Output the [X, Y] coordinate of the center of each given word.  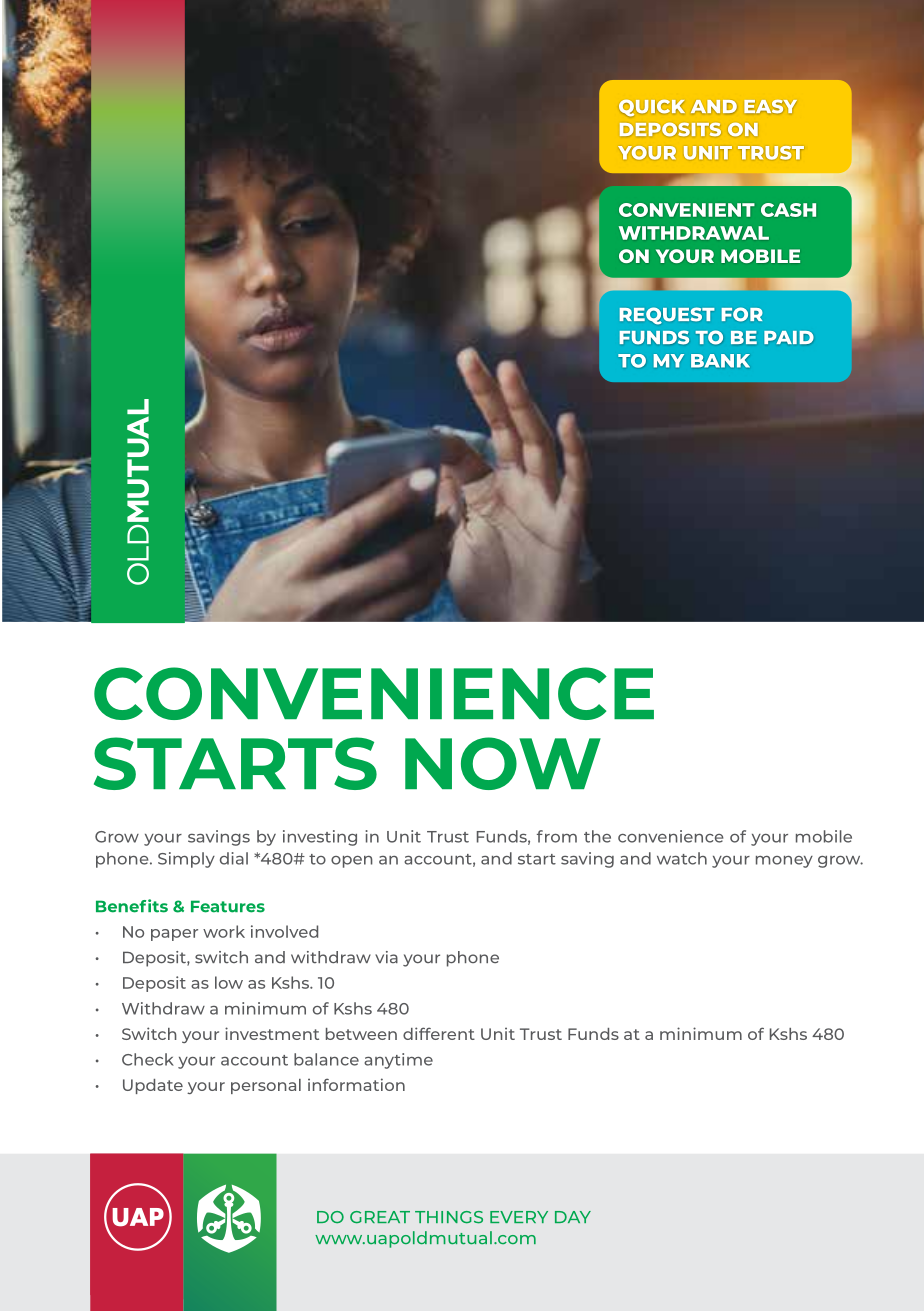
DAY [573, 1217]
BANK [720, 361]
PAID [788, 337]
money [784, 862]
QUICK [652, 108]
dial [234, 858]
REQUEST [667, 315]
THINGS [449, 1217]
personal [266, 1086]
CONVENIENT [687, 210]
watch [682, 858]
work [224, 931]
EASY [770, 106]
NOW [503, 763]
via [386, 957]
